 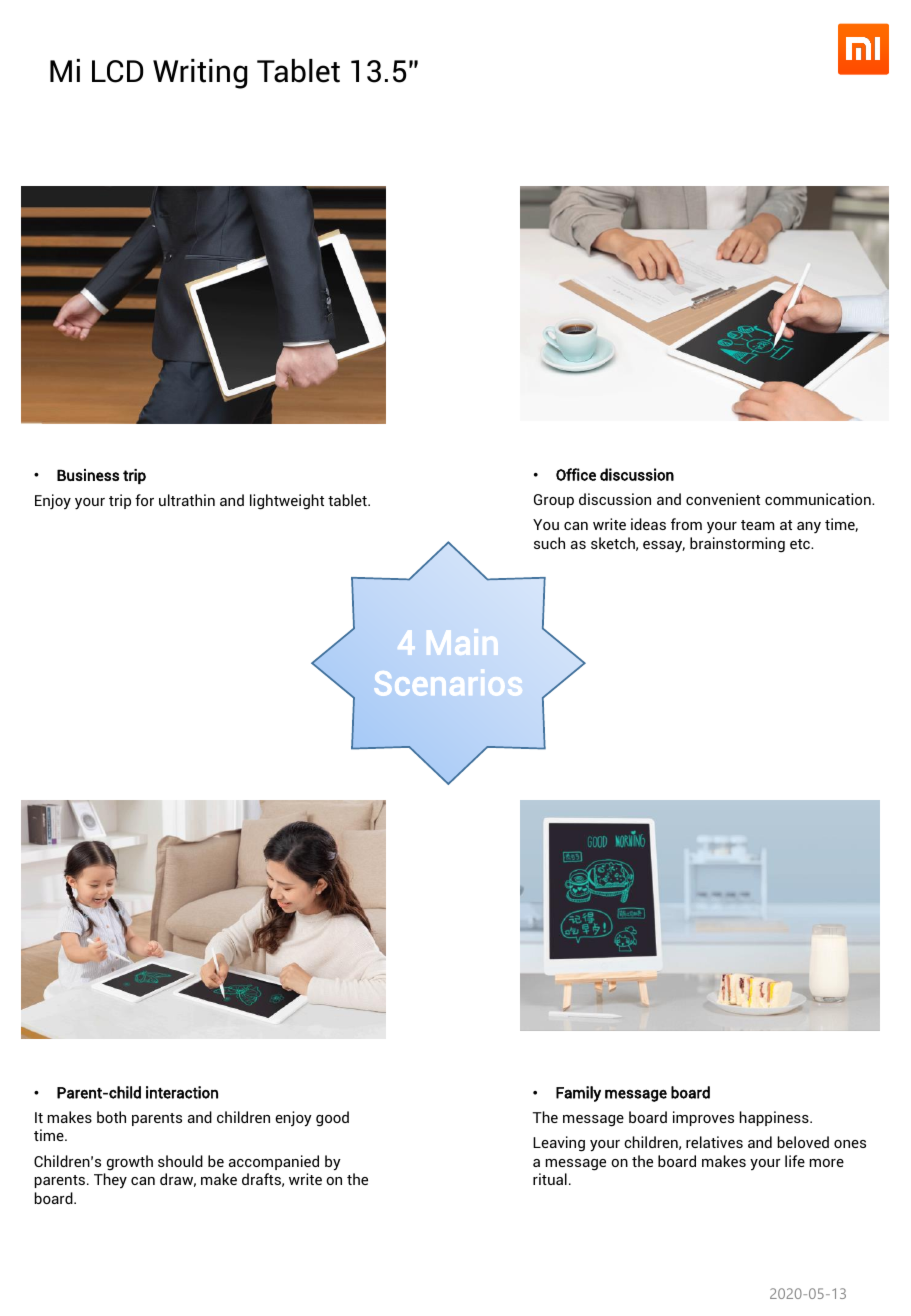 I want to click on Group, so click(x=554, y=501).
